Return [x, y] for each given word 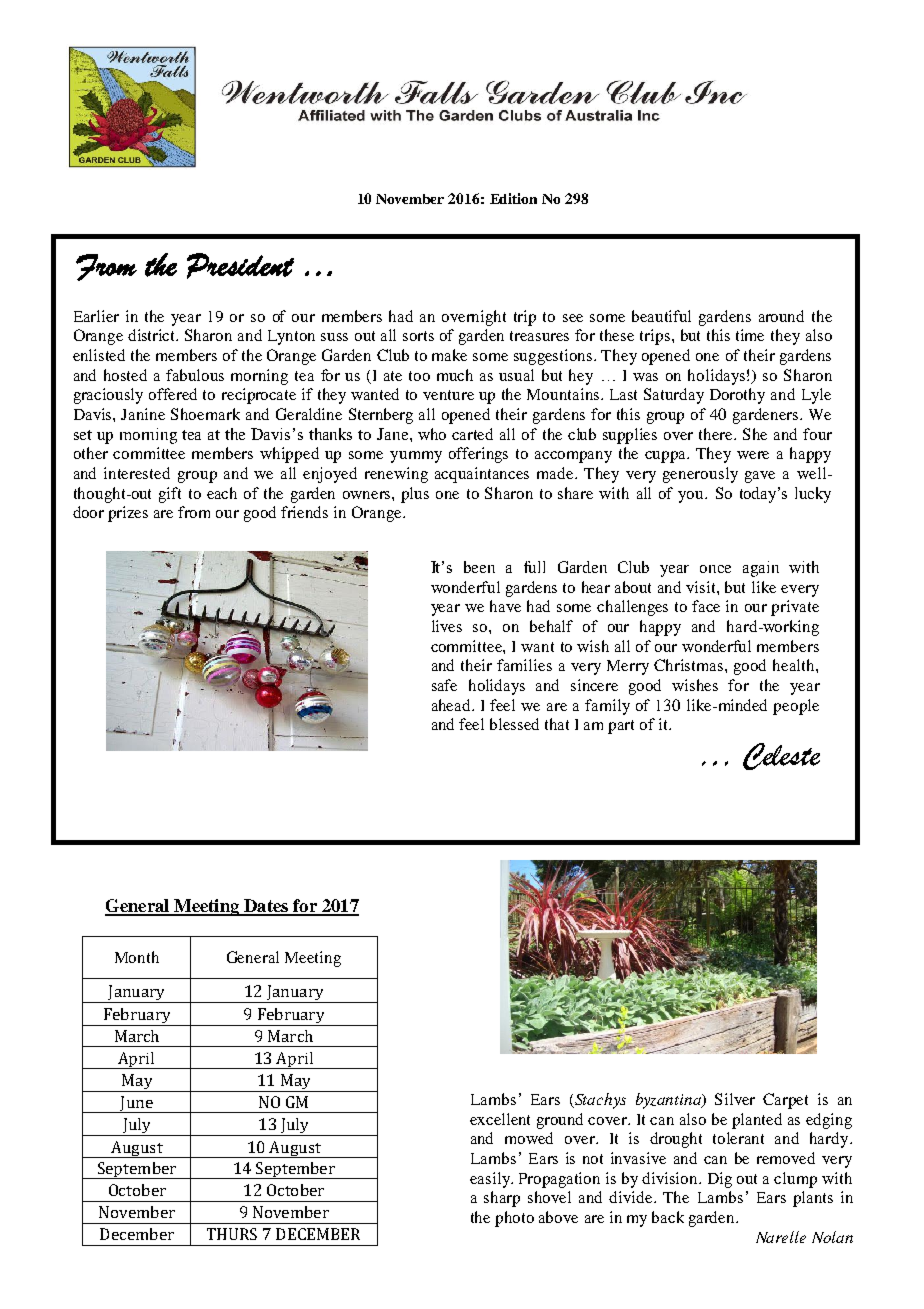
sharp [502, 1199]
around [781, 316]
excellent [500, 1119]
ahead [452, 705]
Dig [720, 1180]
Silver [735, 1099]
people [796, 707]
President [240, 266]
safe [444, 685]
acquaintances [482, 475]
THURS [232, 1234]
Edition [513, 198]
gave [760, 477]
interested [137, 473]
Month [137, 957]
